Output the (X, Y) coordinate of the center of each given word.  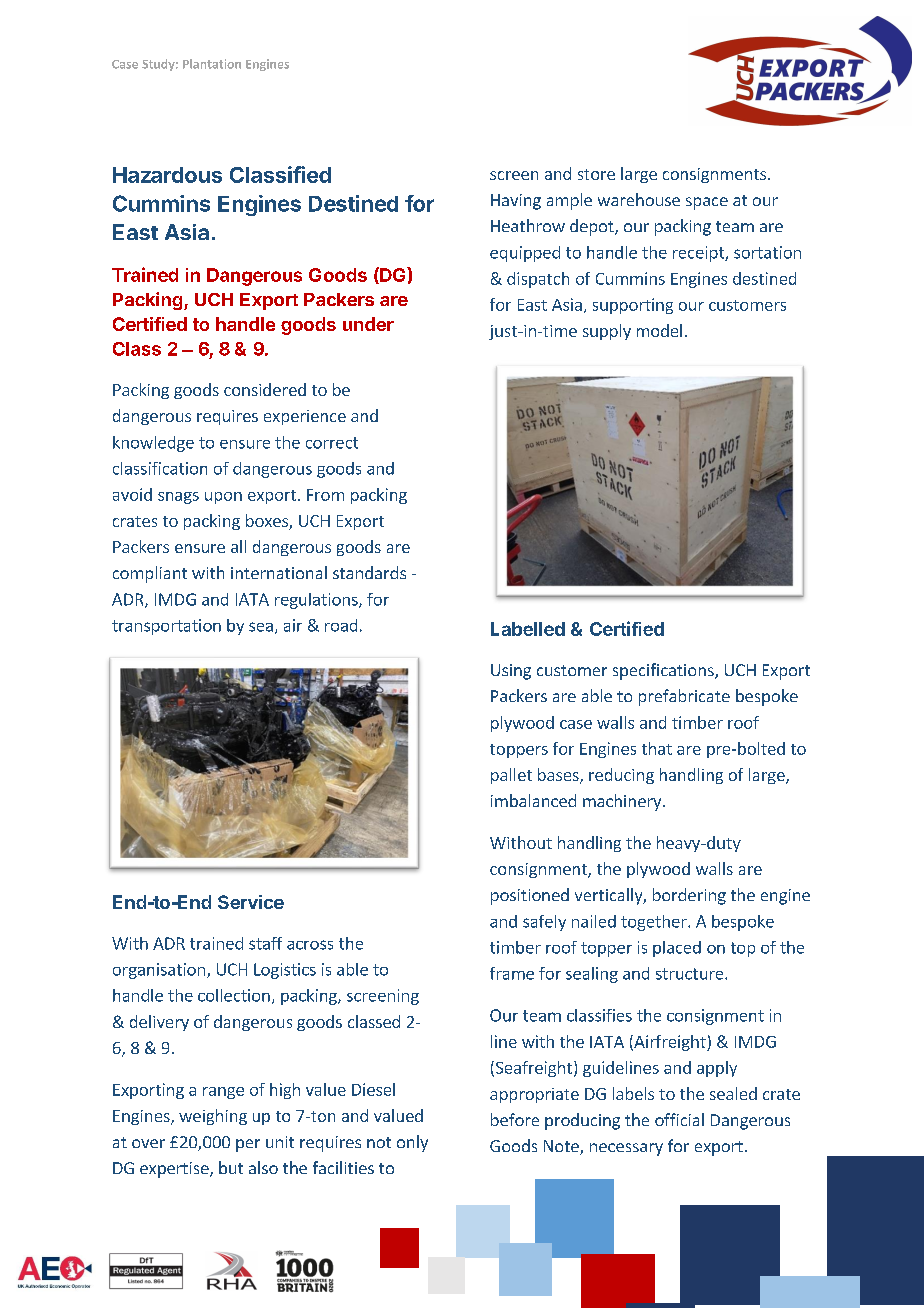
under (368, 324)
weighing (213, 1117)
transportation (166, 627)
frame (512, 973)
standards (369, 572)
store (596, 174)
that (657, 748)
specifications (664, 671)
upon (223, 498)
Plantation (212, 64)
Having (516, 202)
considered (265, 389)
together (655, 923)
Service (251, 902)
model (659, 330)
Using (511, 672)
